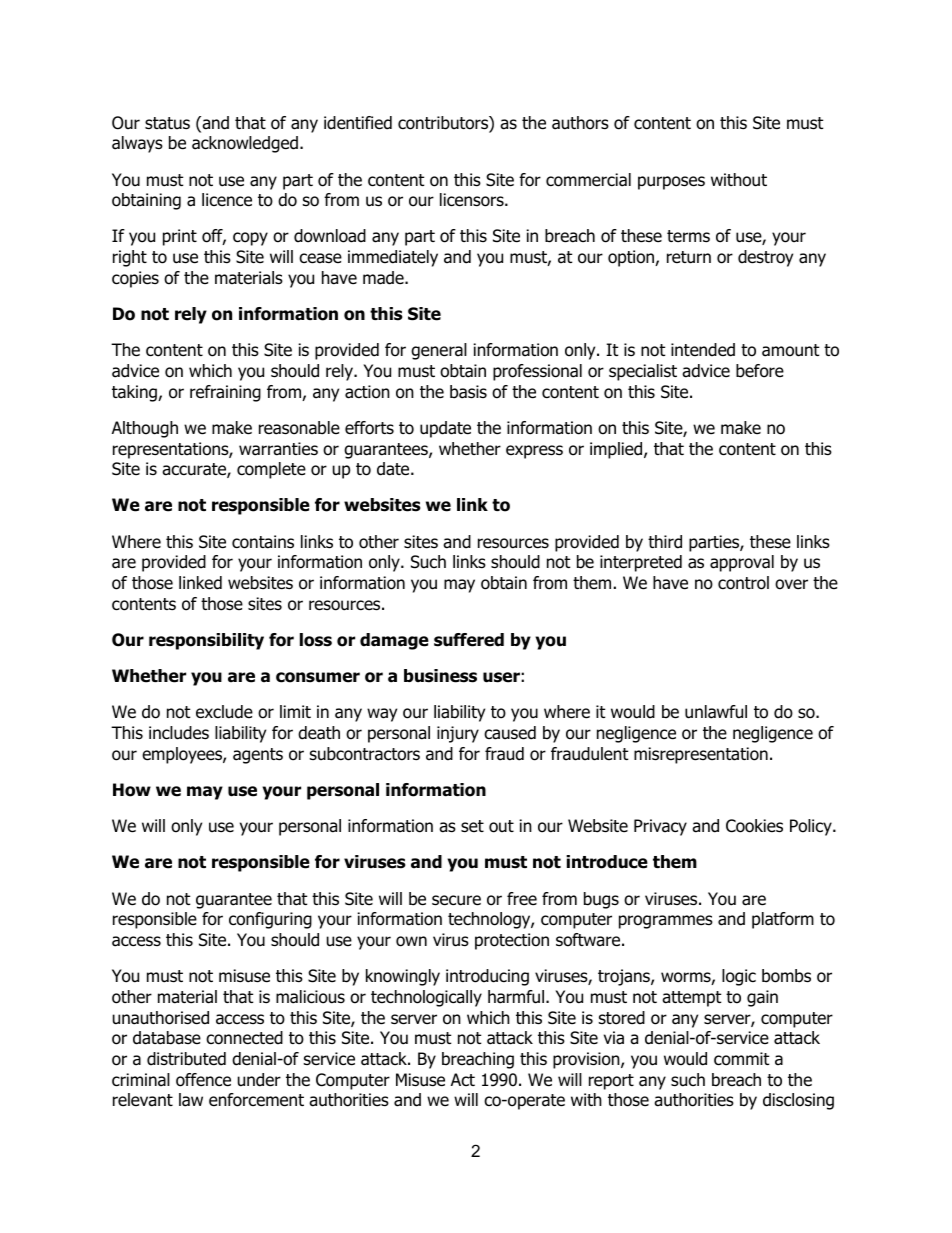  What do you see at coordinates (468, 392) in the image?
I see `basis` at bounding box center [468, 392].
